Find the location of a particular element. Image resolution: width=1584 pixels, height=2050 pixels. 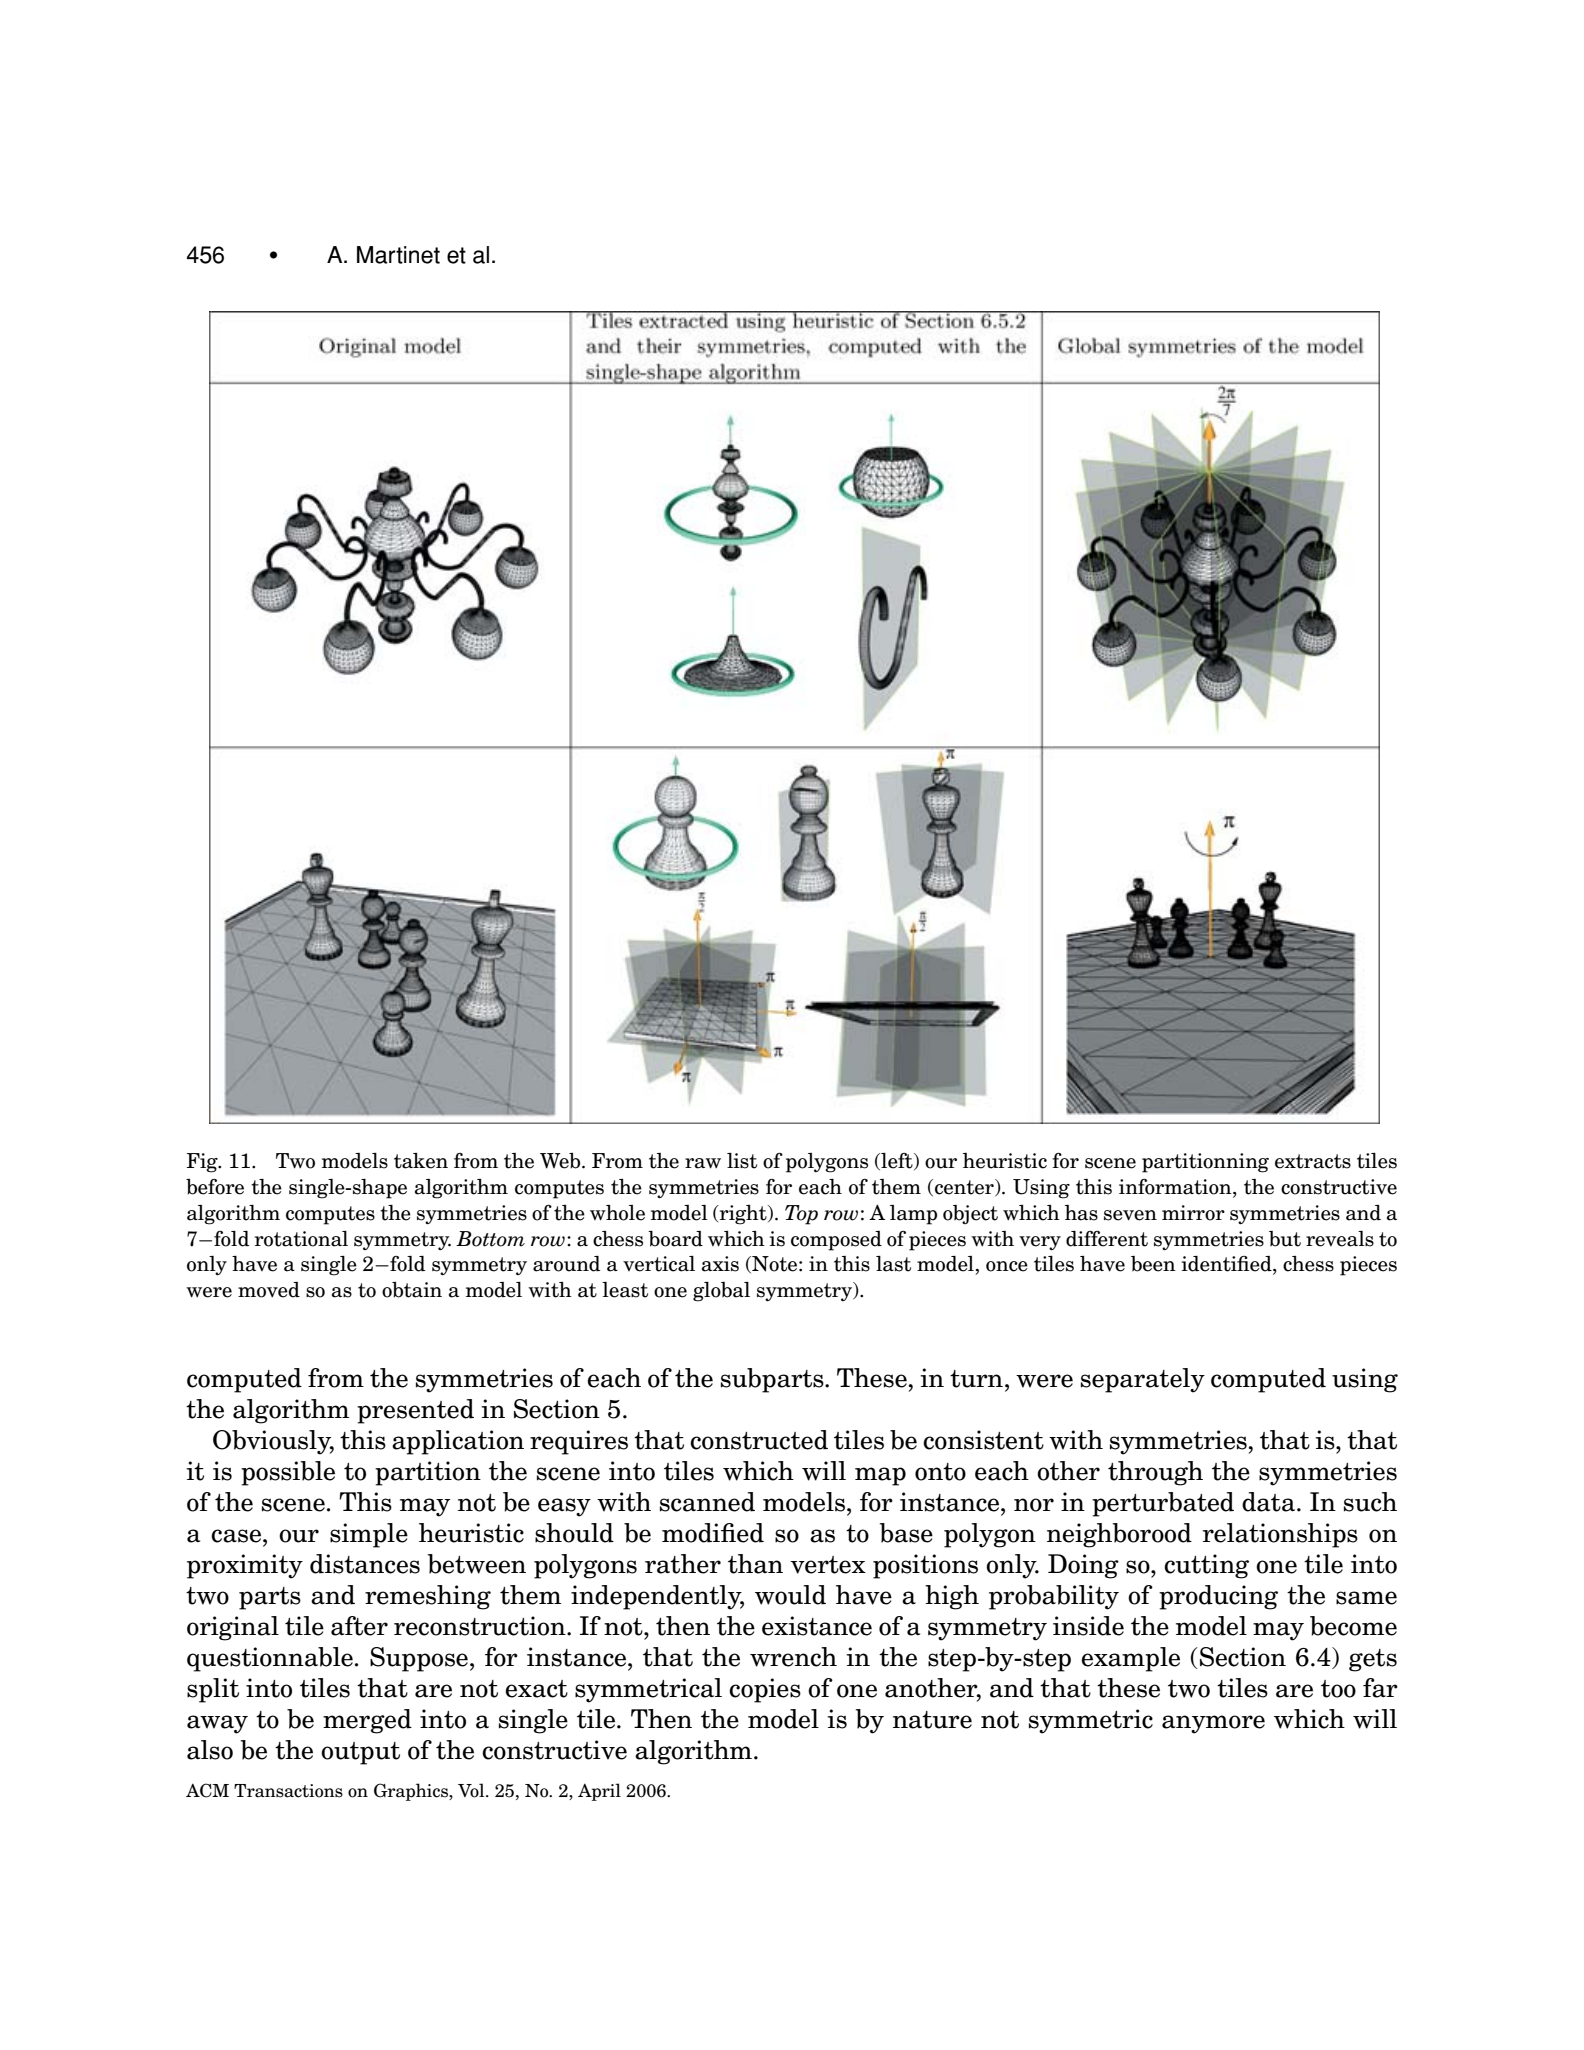

output is located at coordinates (360, 1753).
